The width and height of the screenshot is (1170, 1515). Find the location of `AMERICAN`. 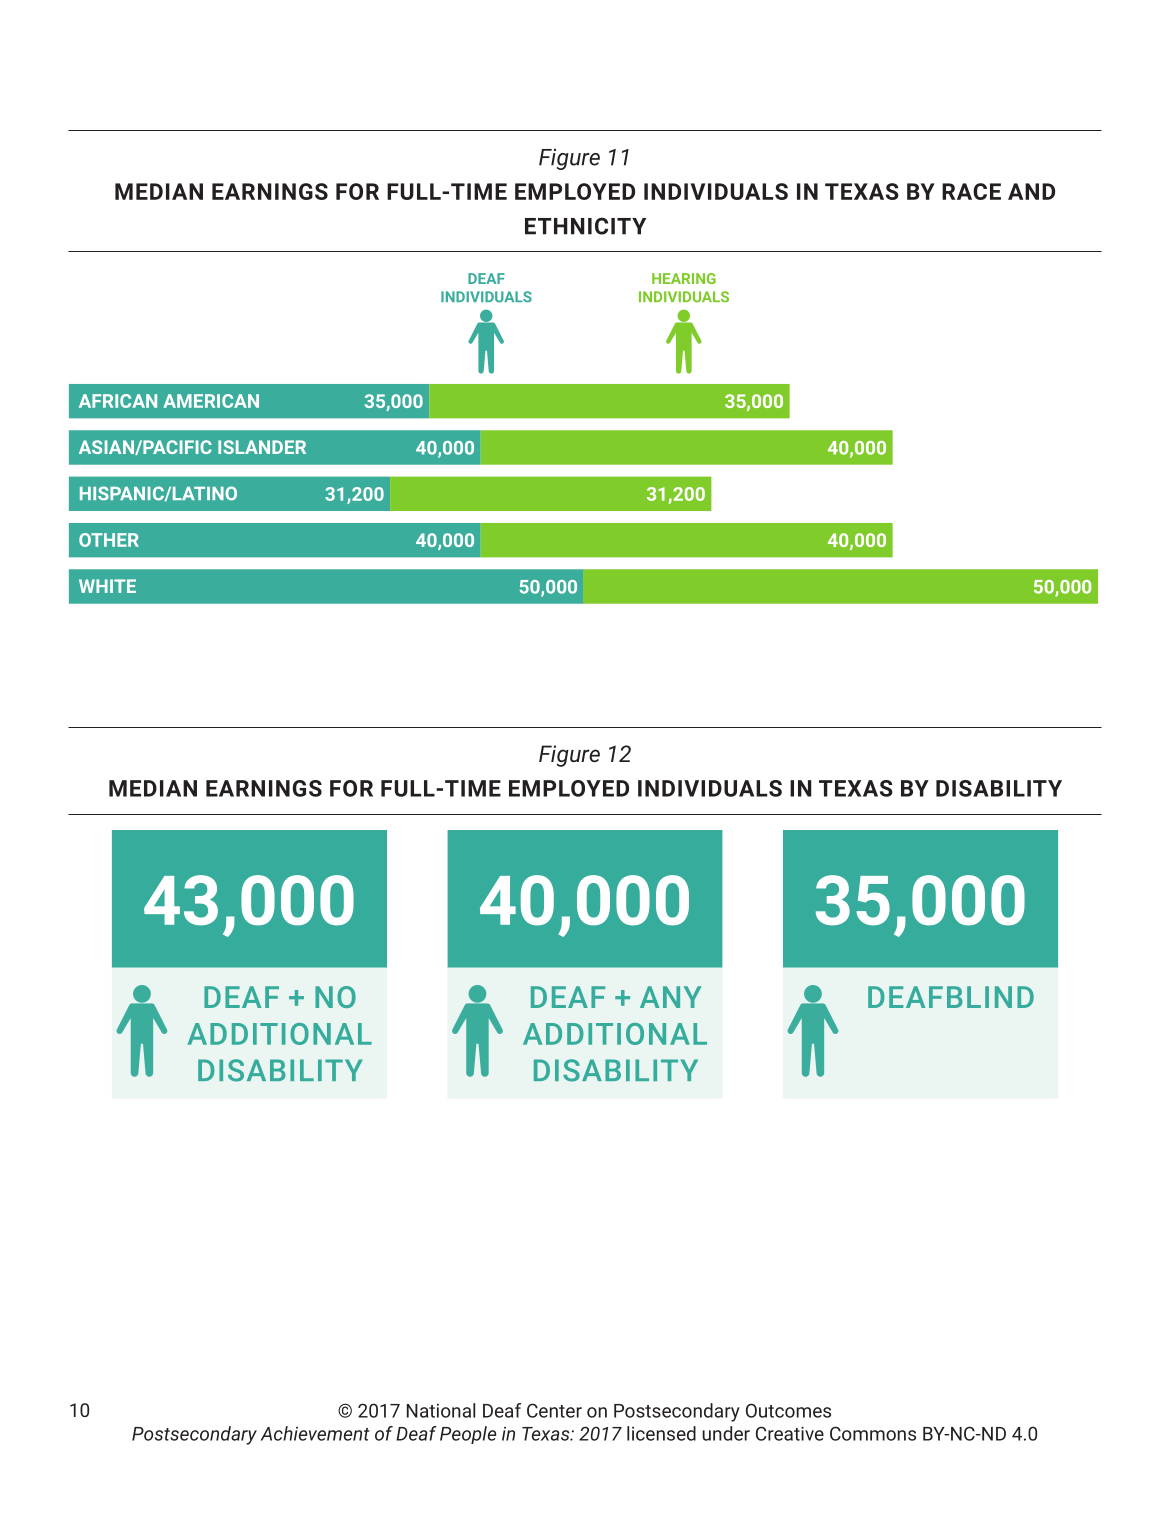

AMERICAN is located at coordinates (211, 401).
